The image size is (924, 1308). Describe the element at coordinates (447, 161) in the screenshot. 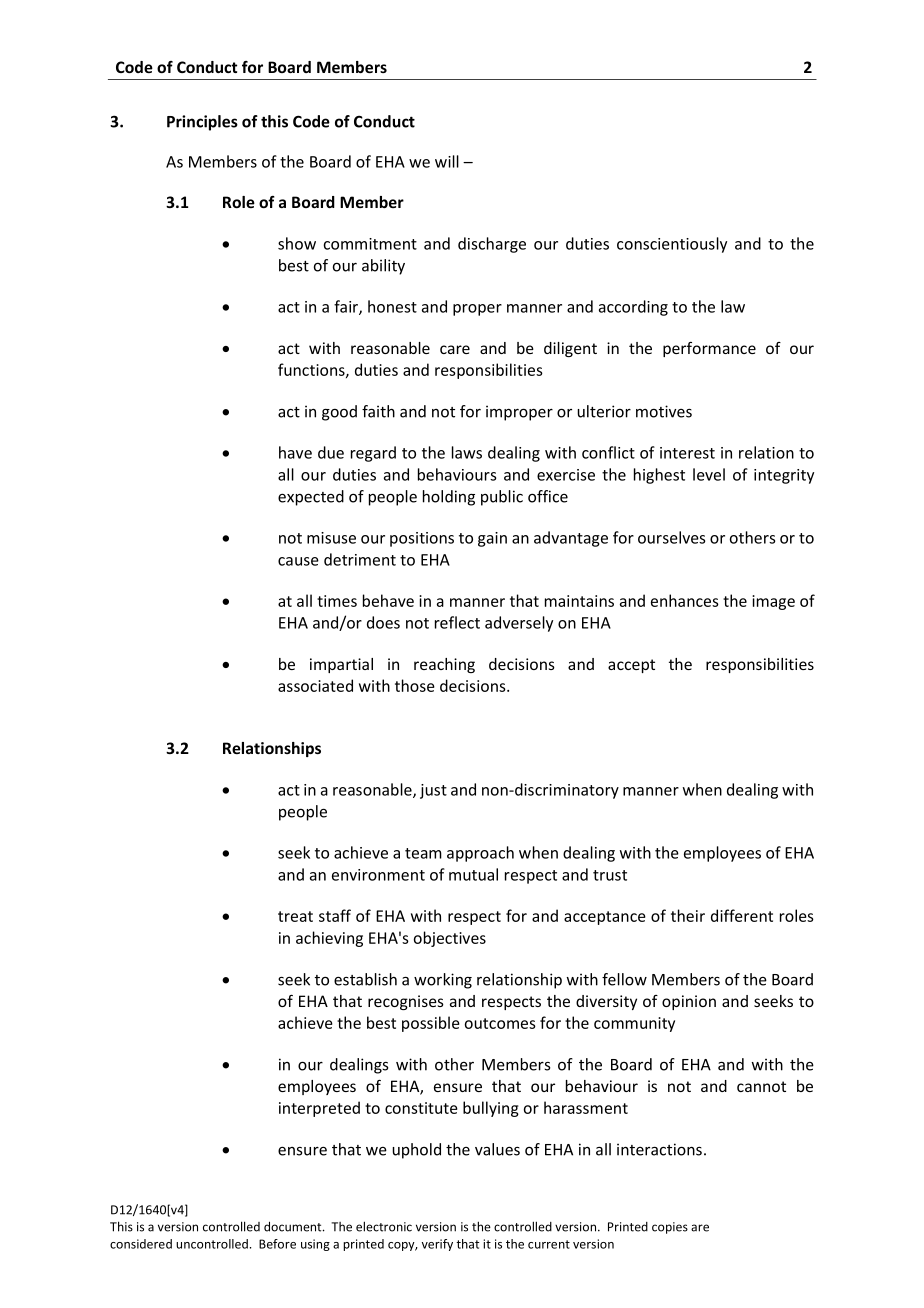

I see `will` at that location.
